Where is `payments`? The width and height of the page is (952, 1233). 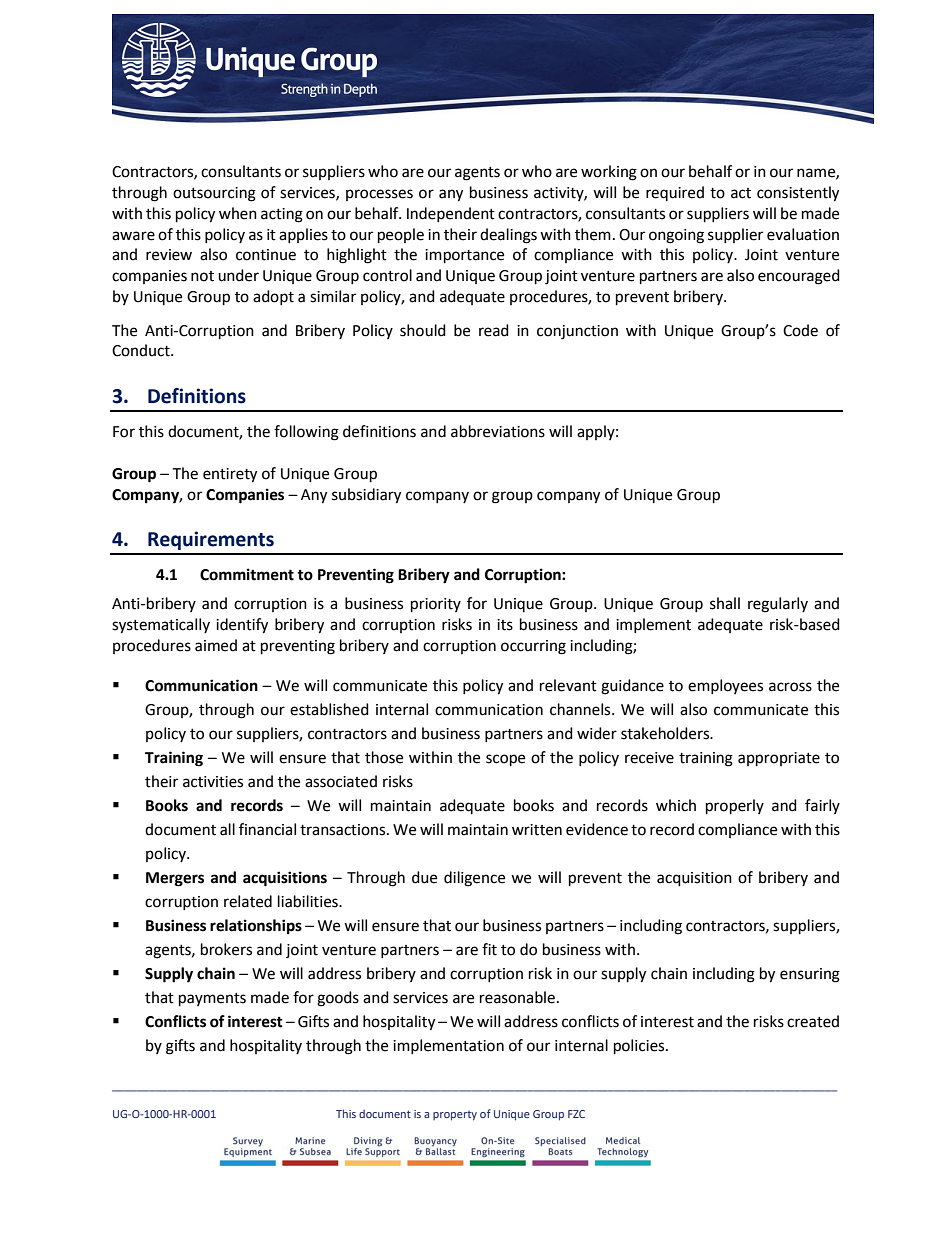
payments is located at coordinates (212, 1000).
